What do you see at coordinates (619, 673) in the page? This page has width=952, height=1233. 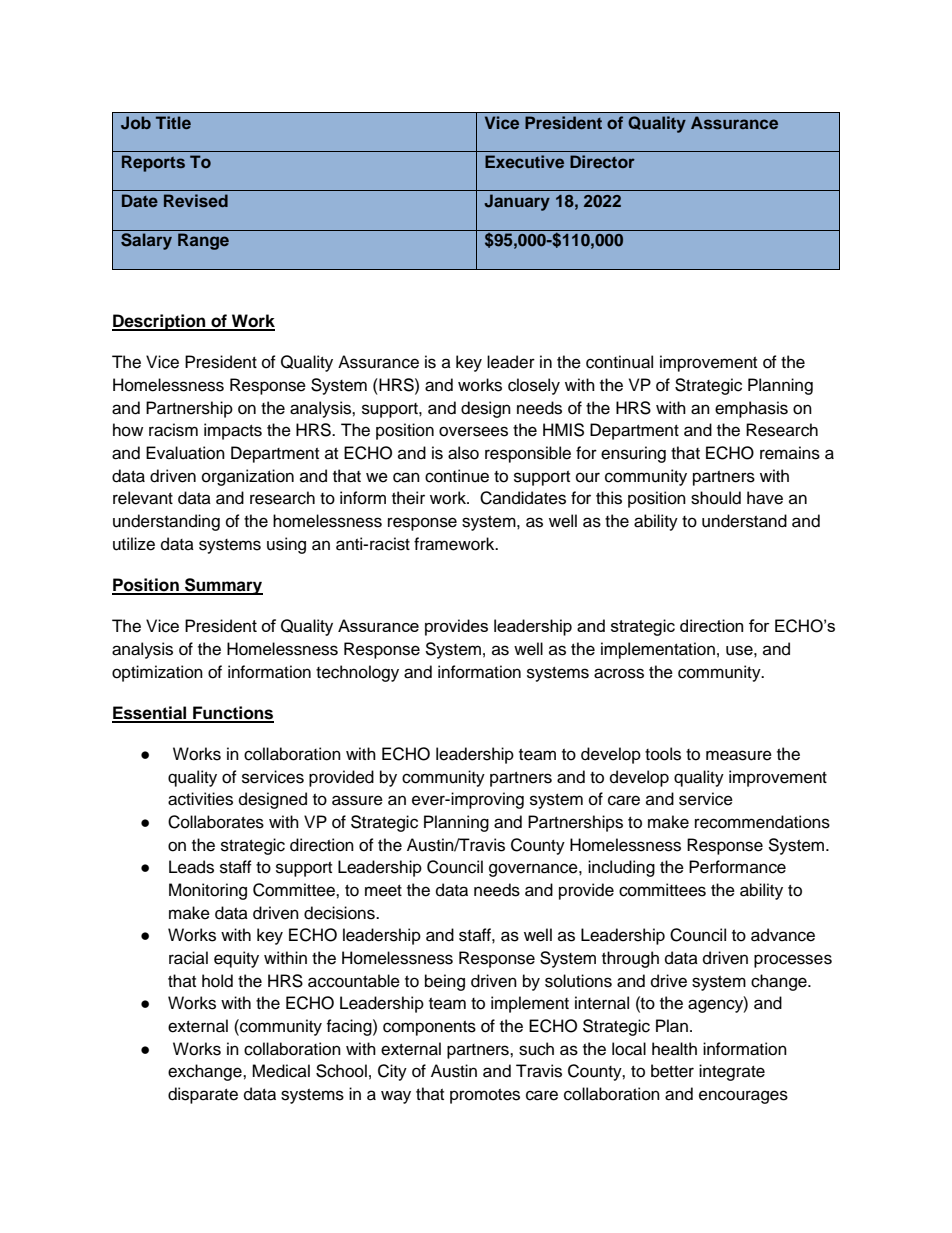 I see `across` at bounding box center [619, 673].
